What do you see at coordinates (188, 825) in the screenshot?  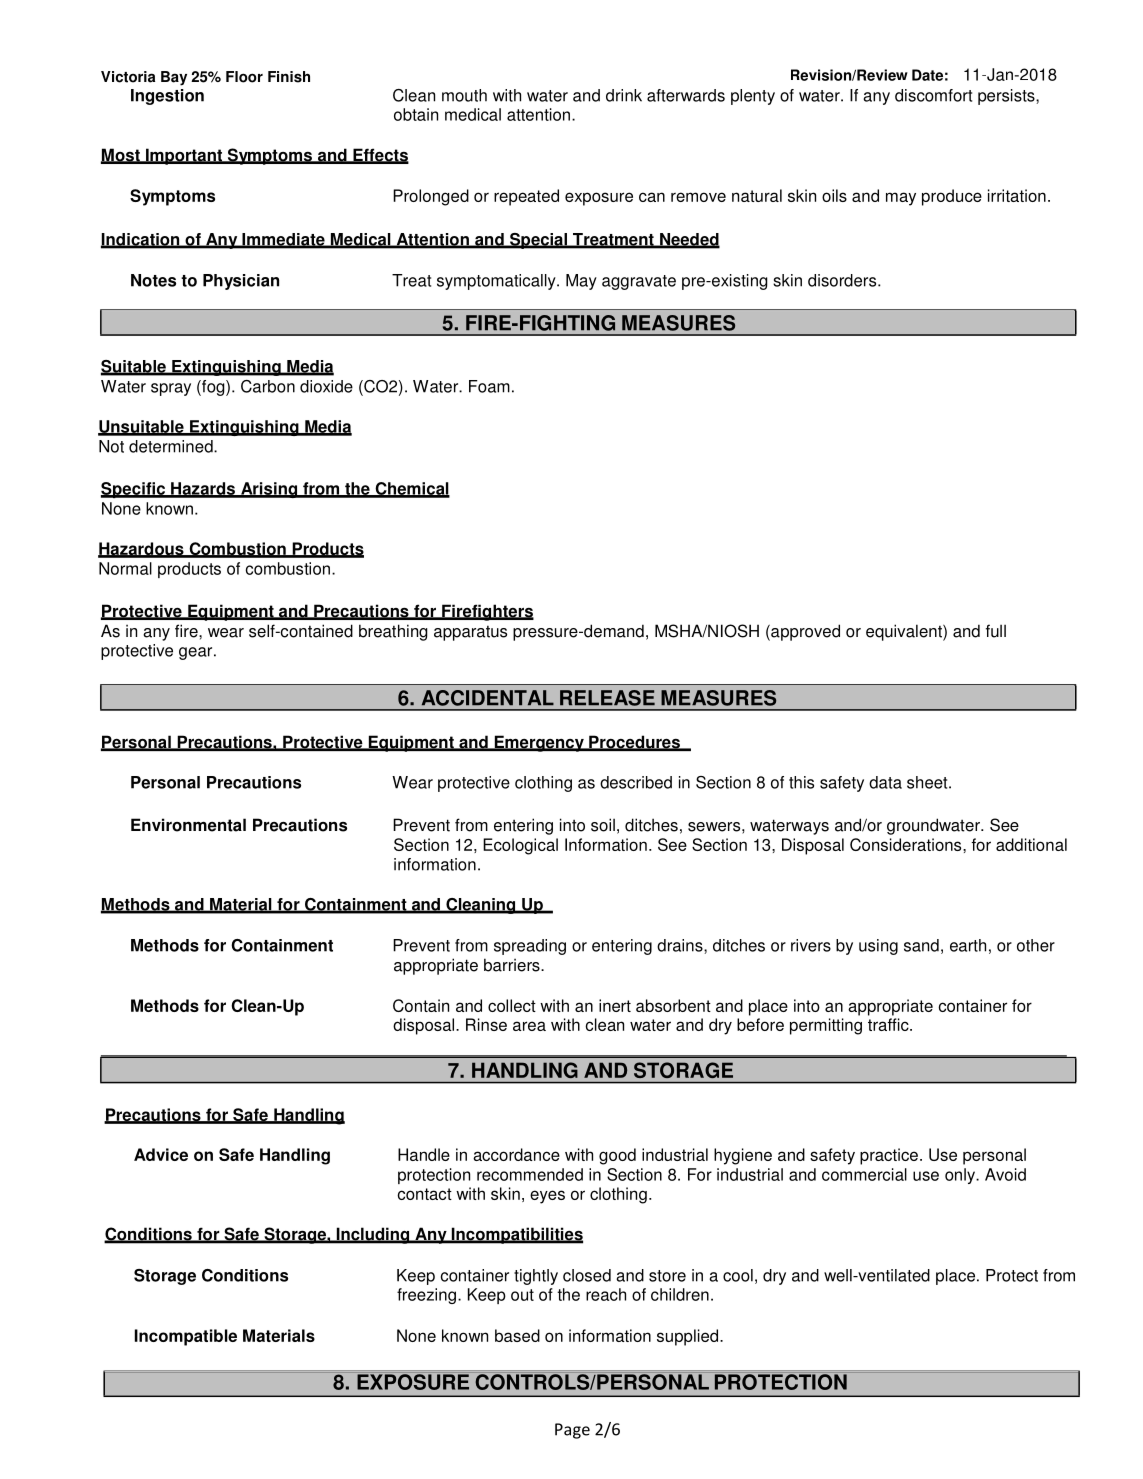 I see `Environmental` at bounding box center [188, 825].
